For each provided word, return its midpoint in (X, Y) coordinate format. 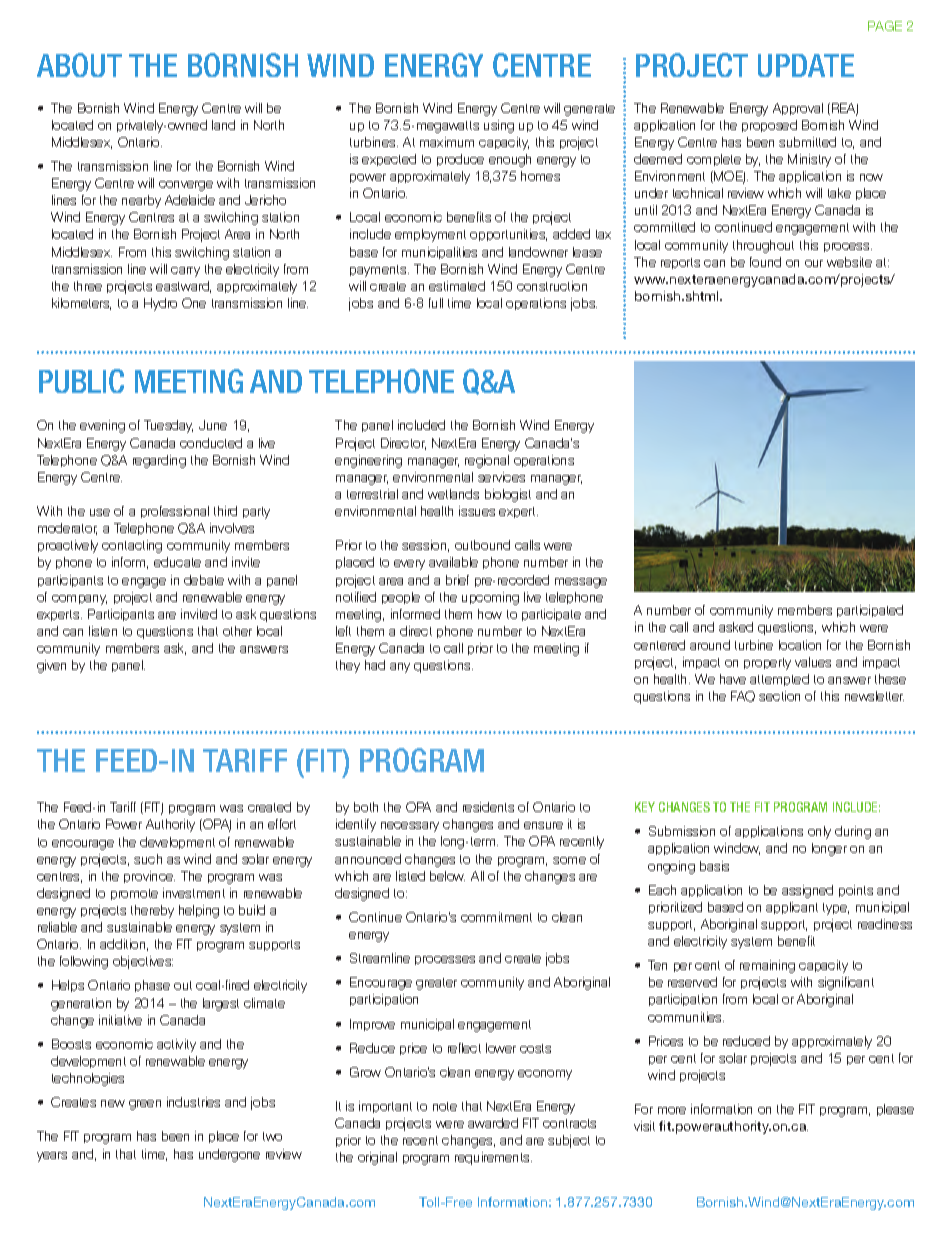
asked (736, 627)
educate (177, 562)
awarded (493, 1123)
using (499, 126)
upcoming (490, 598)
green (145, 1105)
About (79, 65)
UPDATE (806, 65)
